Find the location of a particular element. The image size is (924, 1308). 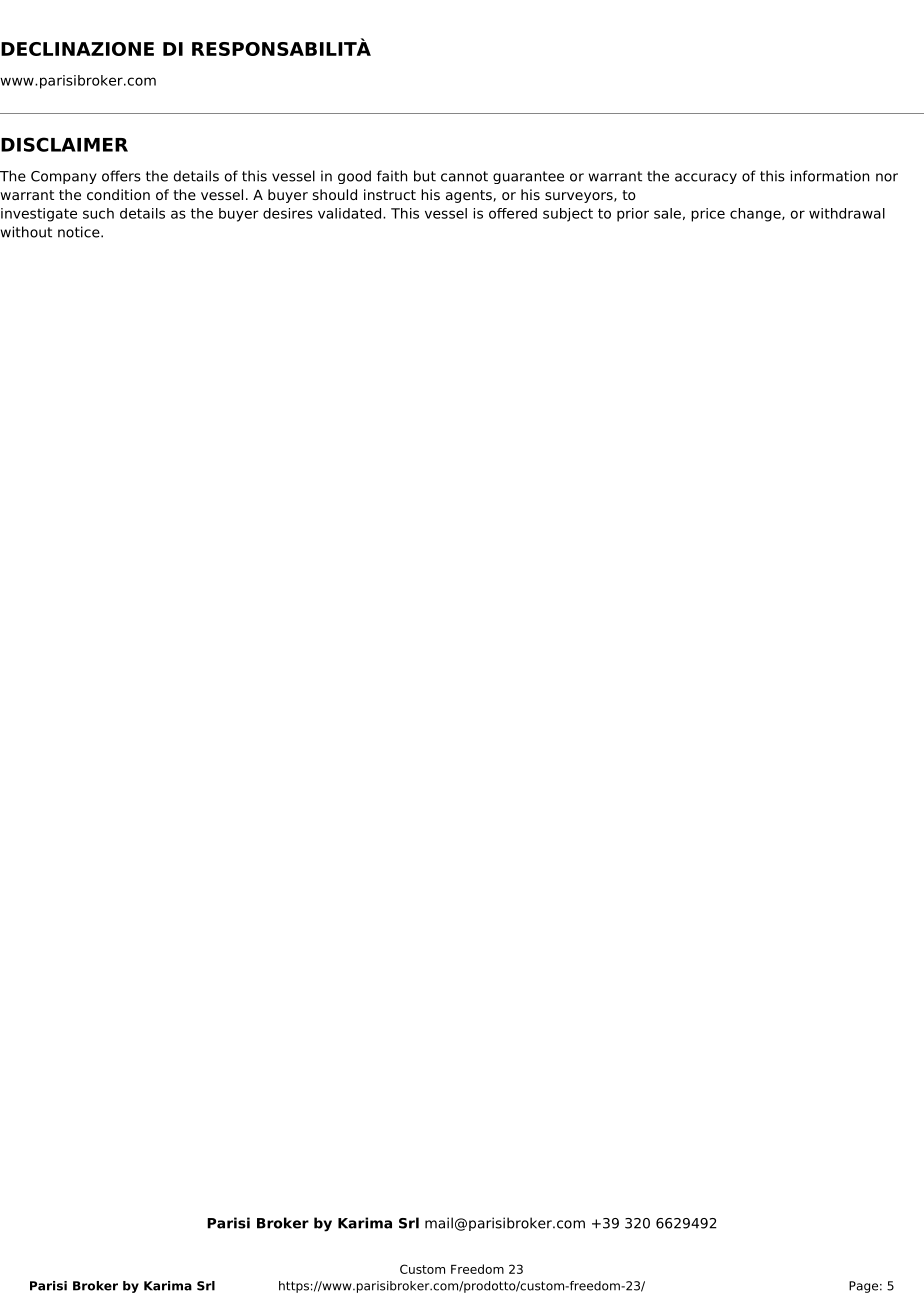

price is located at coordinates (708, 215).
